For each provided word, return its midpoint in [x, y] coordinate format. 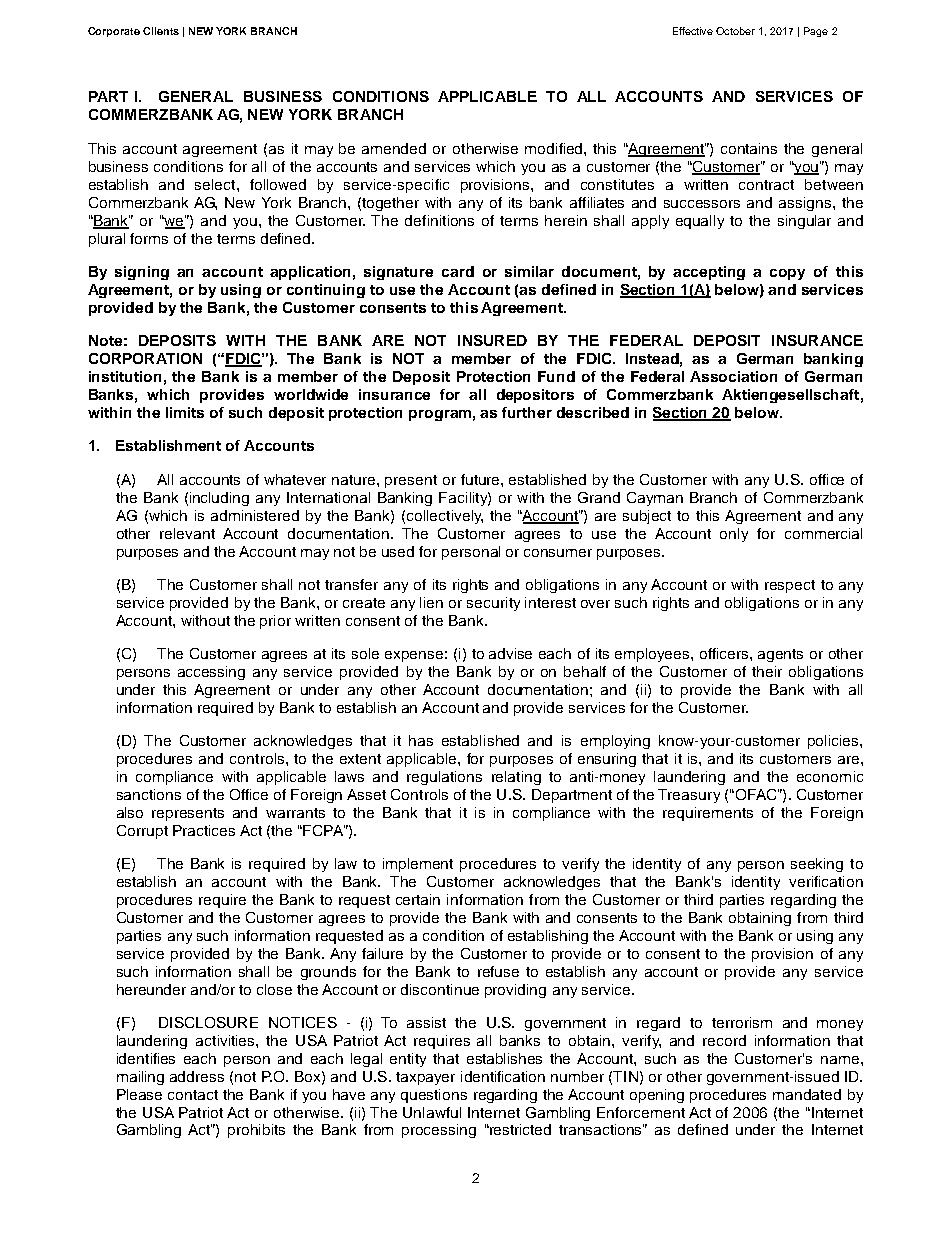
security [493, 604]
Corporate [114, 32]
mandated [807, 1094]
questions [434, 1096]
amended [394, 148]
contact [193, 1095]
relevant [187, 533]
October [735, 31]
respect [790, 586]
